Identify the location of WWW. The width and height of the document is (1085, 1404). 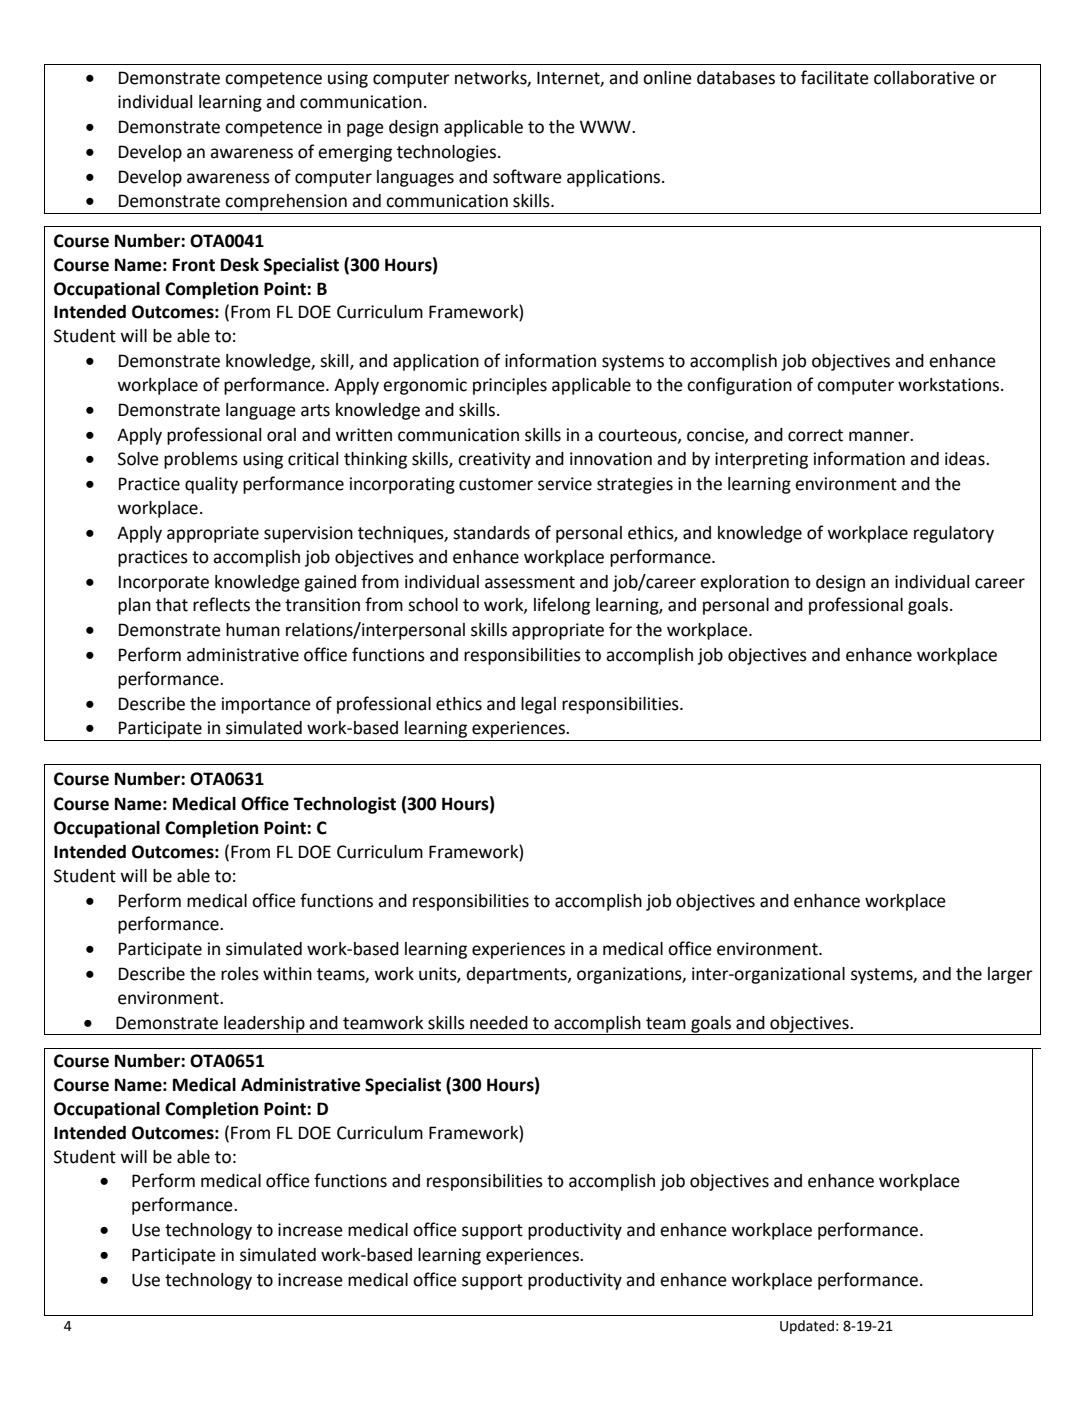
(606, 126).
